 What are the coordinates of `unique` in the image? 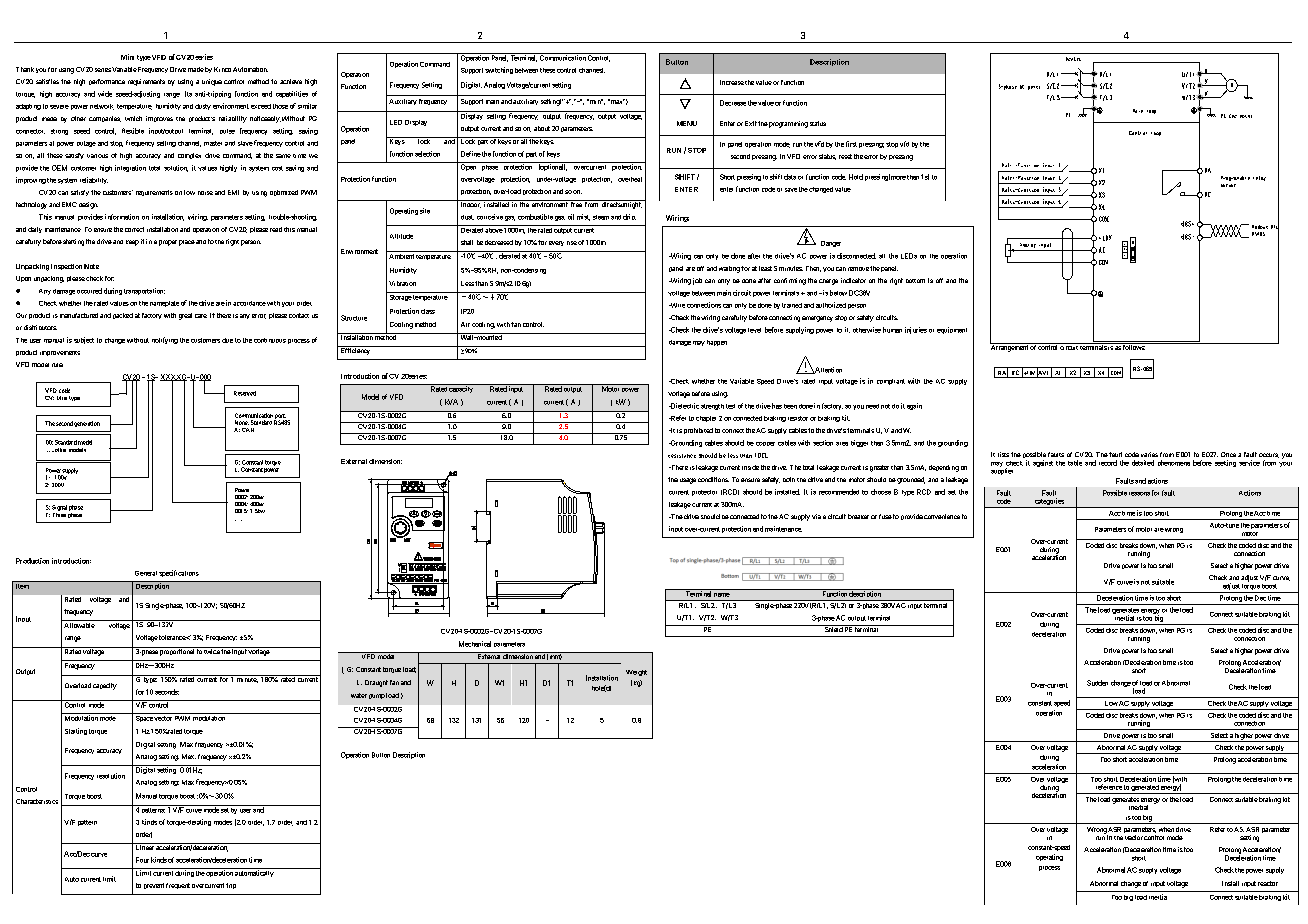 It's located at (212, 82).
